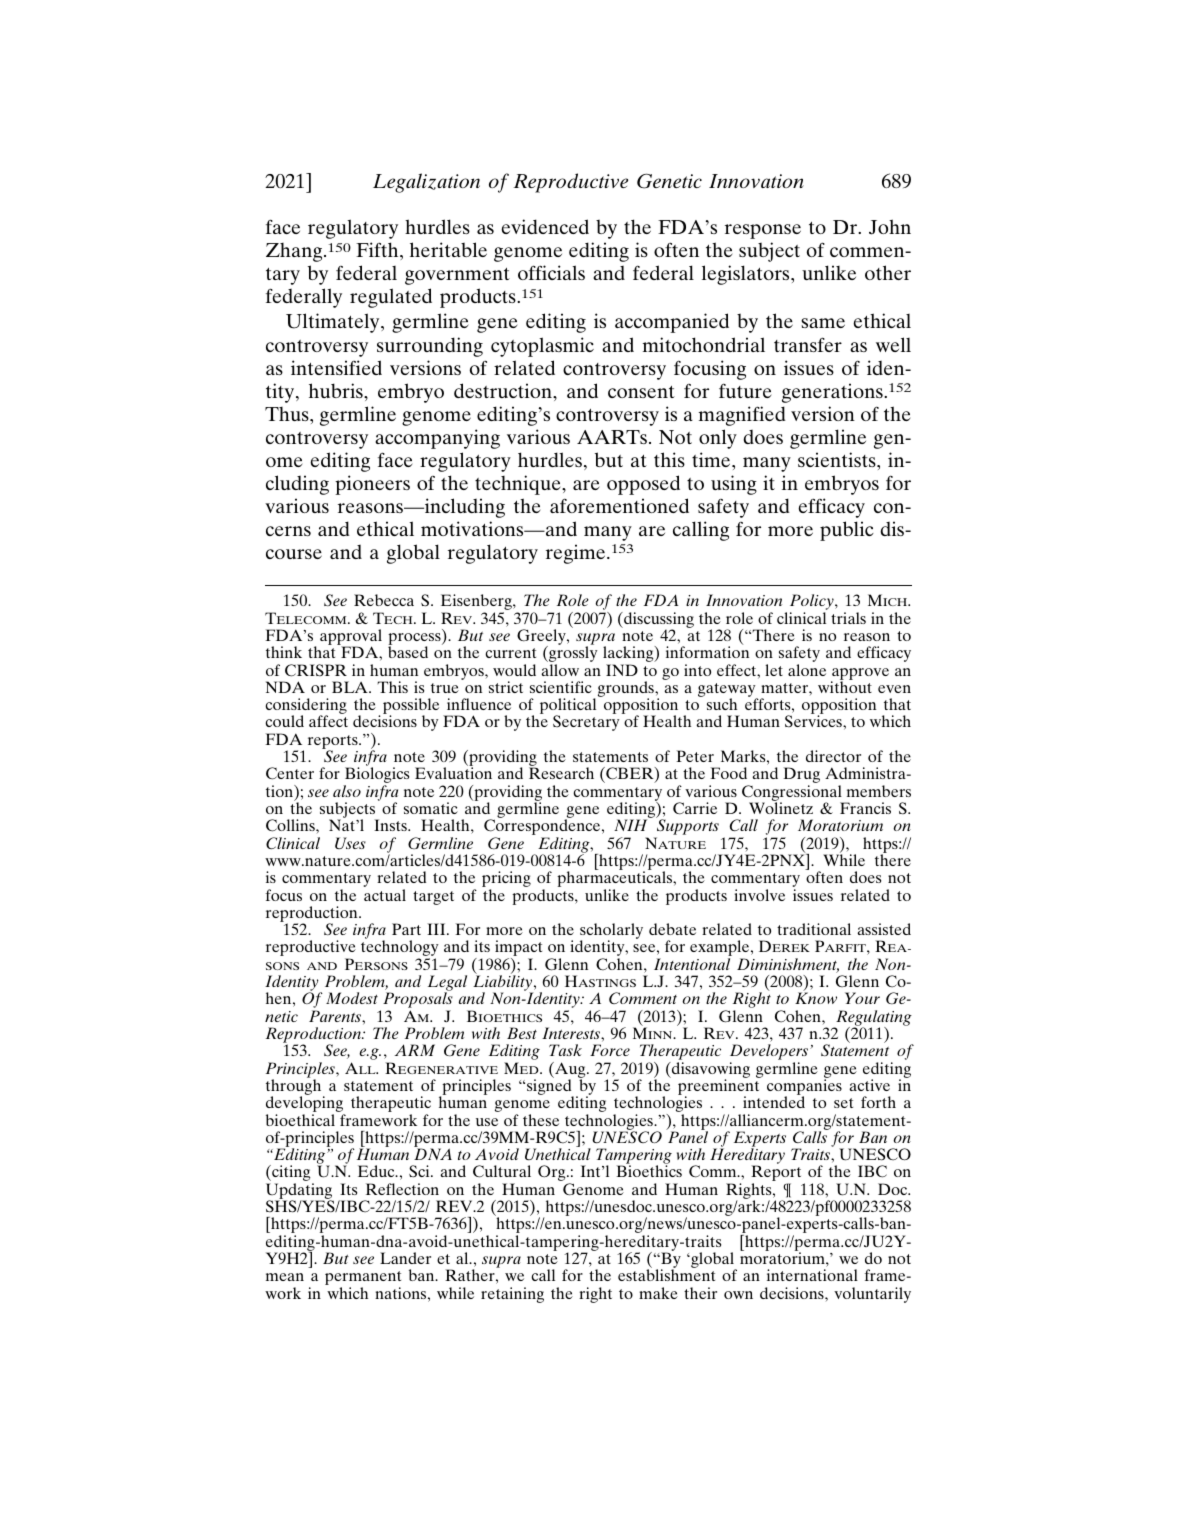  What do you see at coordinates (658, 1293) in the page?
I see `make` at bounding box center [658, 1293].
